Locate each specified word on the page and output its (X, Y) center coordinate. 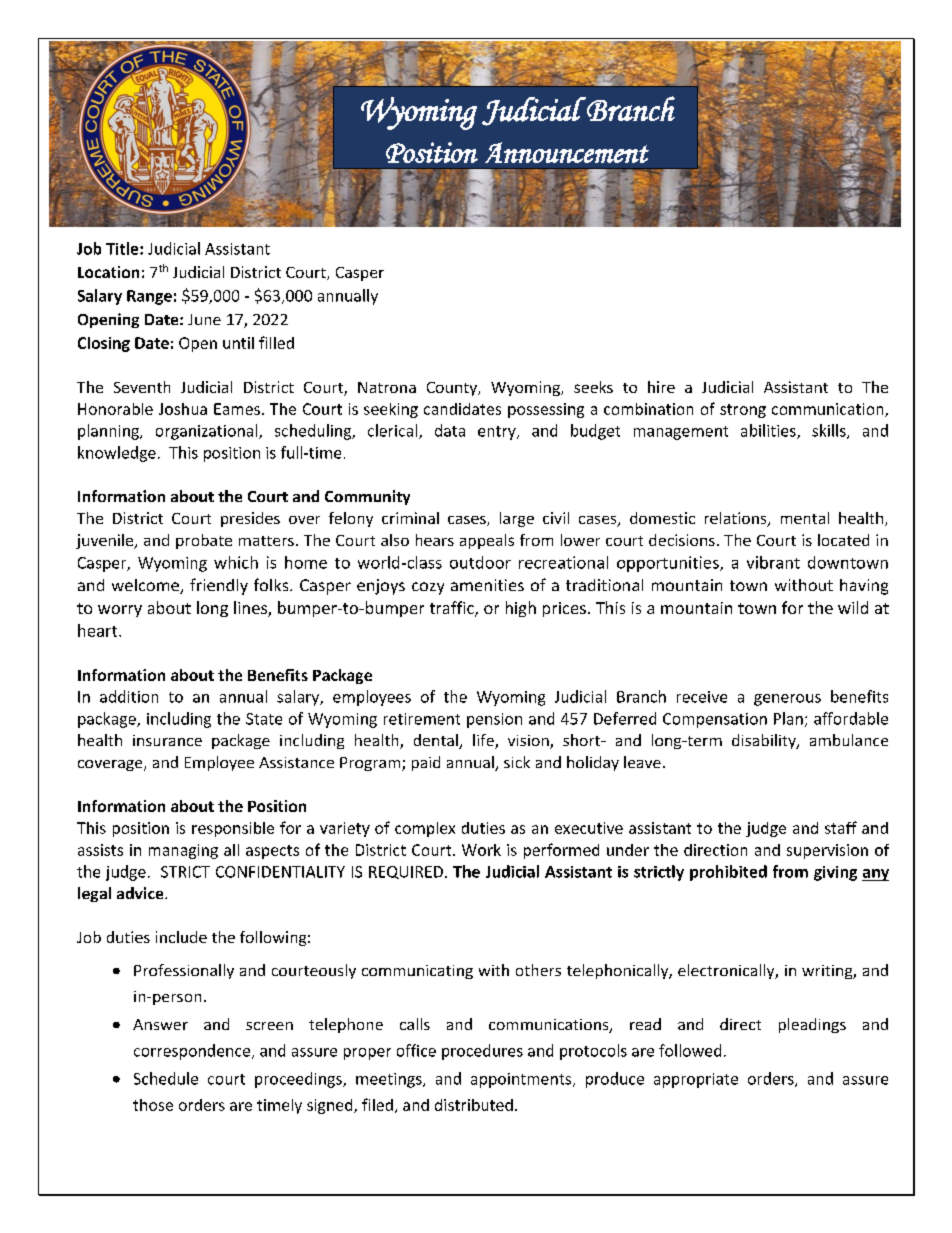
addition (129, 696)
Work (481, 850)
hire (661, 387)
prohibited (728, 873)
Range (149, 297)
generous (787, 700)
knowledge (117, 454)
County (453, 389)
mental (805, 518)
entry (498, 433)
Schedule (166, 1078)
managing (183, 851)
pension (494, 720)
